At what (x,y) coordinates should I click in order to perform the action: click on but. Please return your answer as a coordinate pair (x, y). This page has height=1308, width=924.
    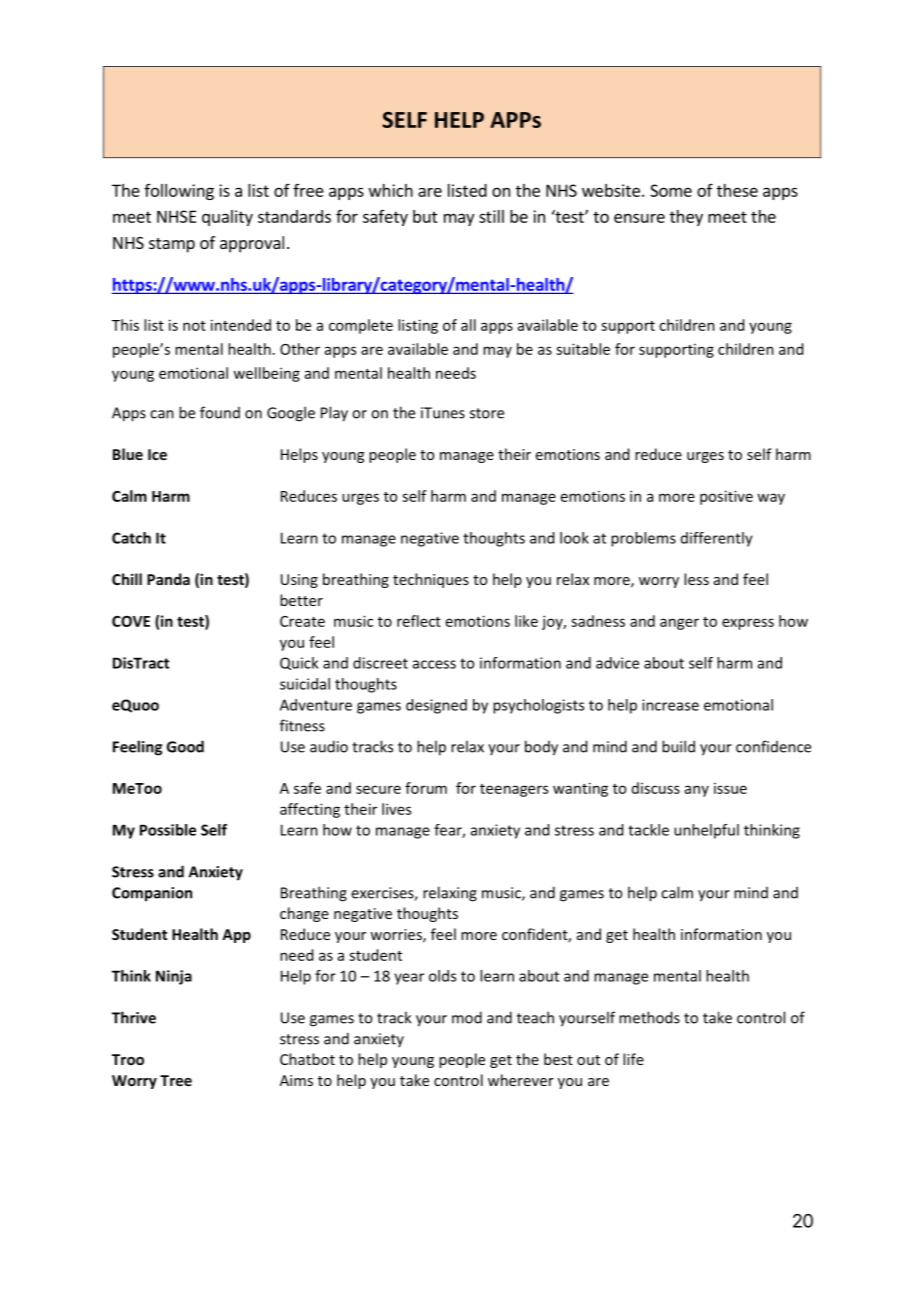
    Looking at the image, I should click on (425, 216).
